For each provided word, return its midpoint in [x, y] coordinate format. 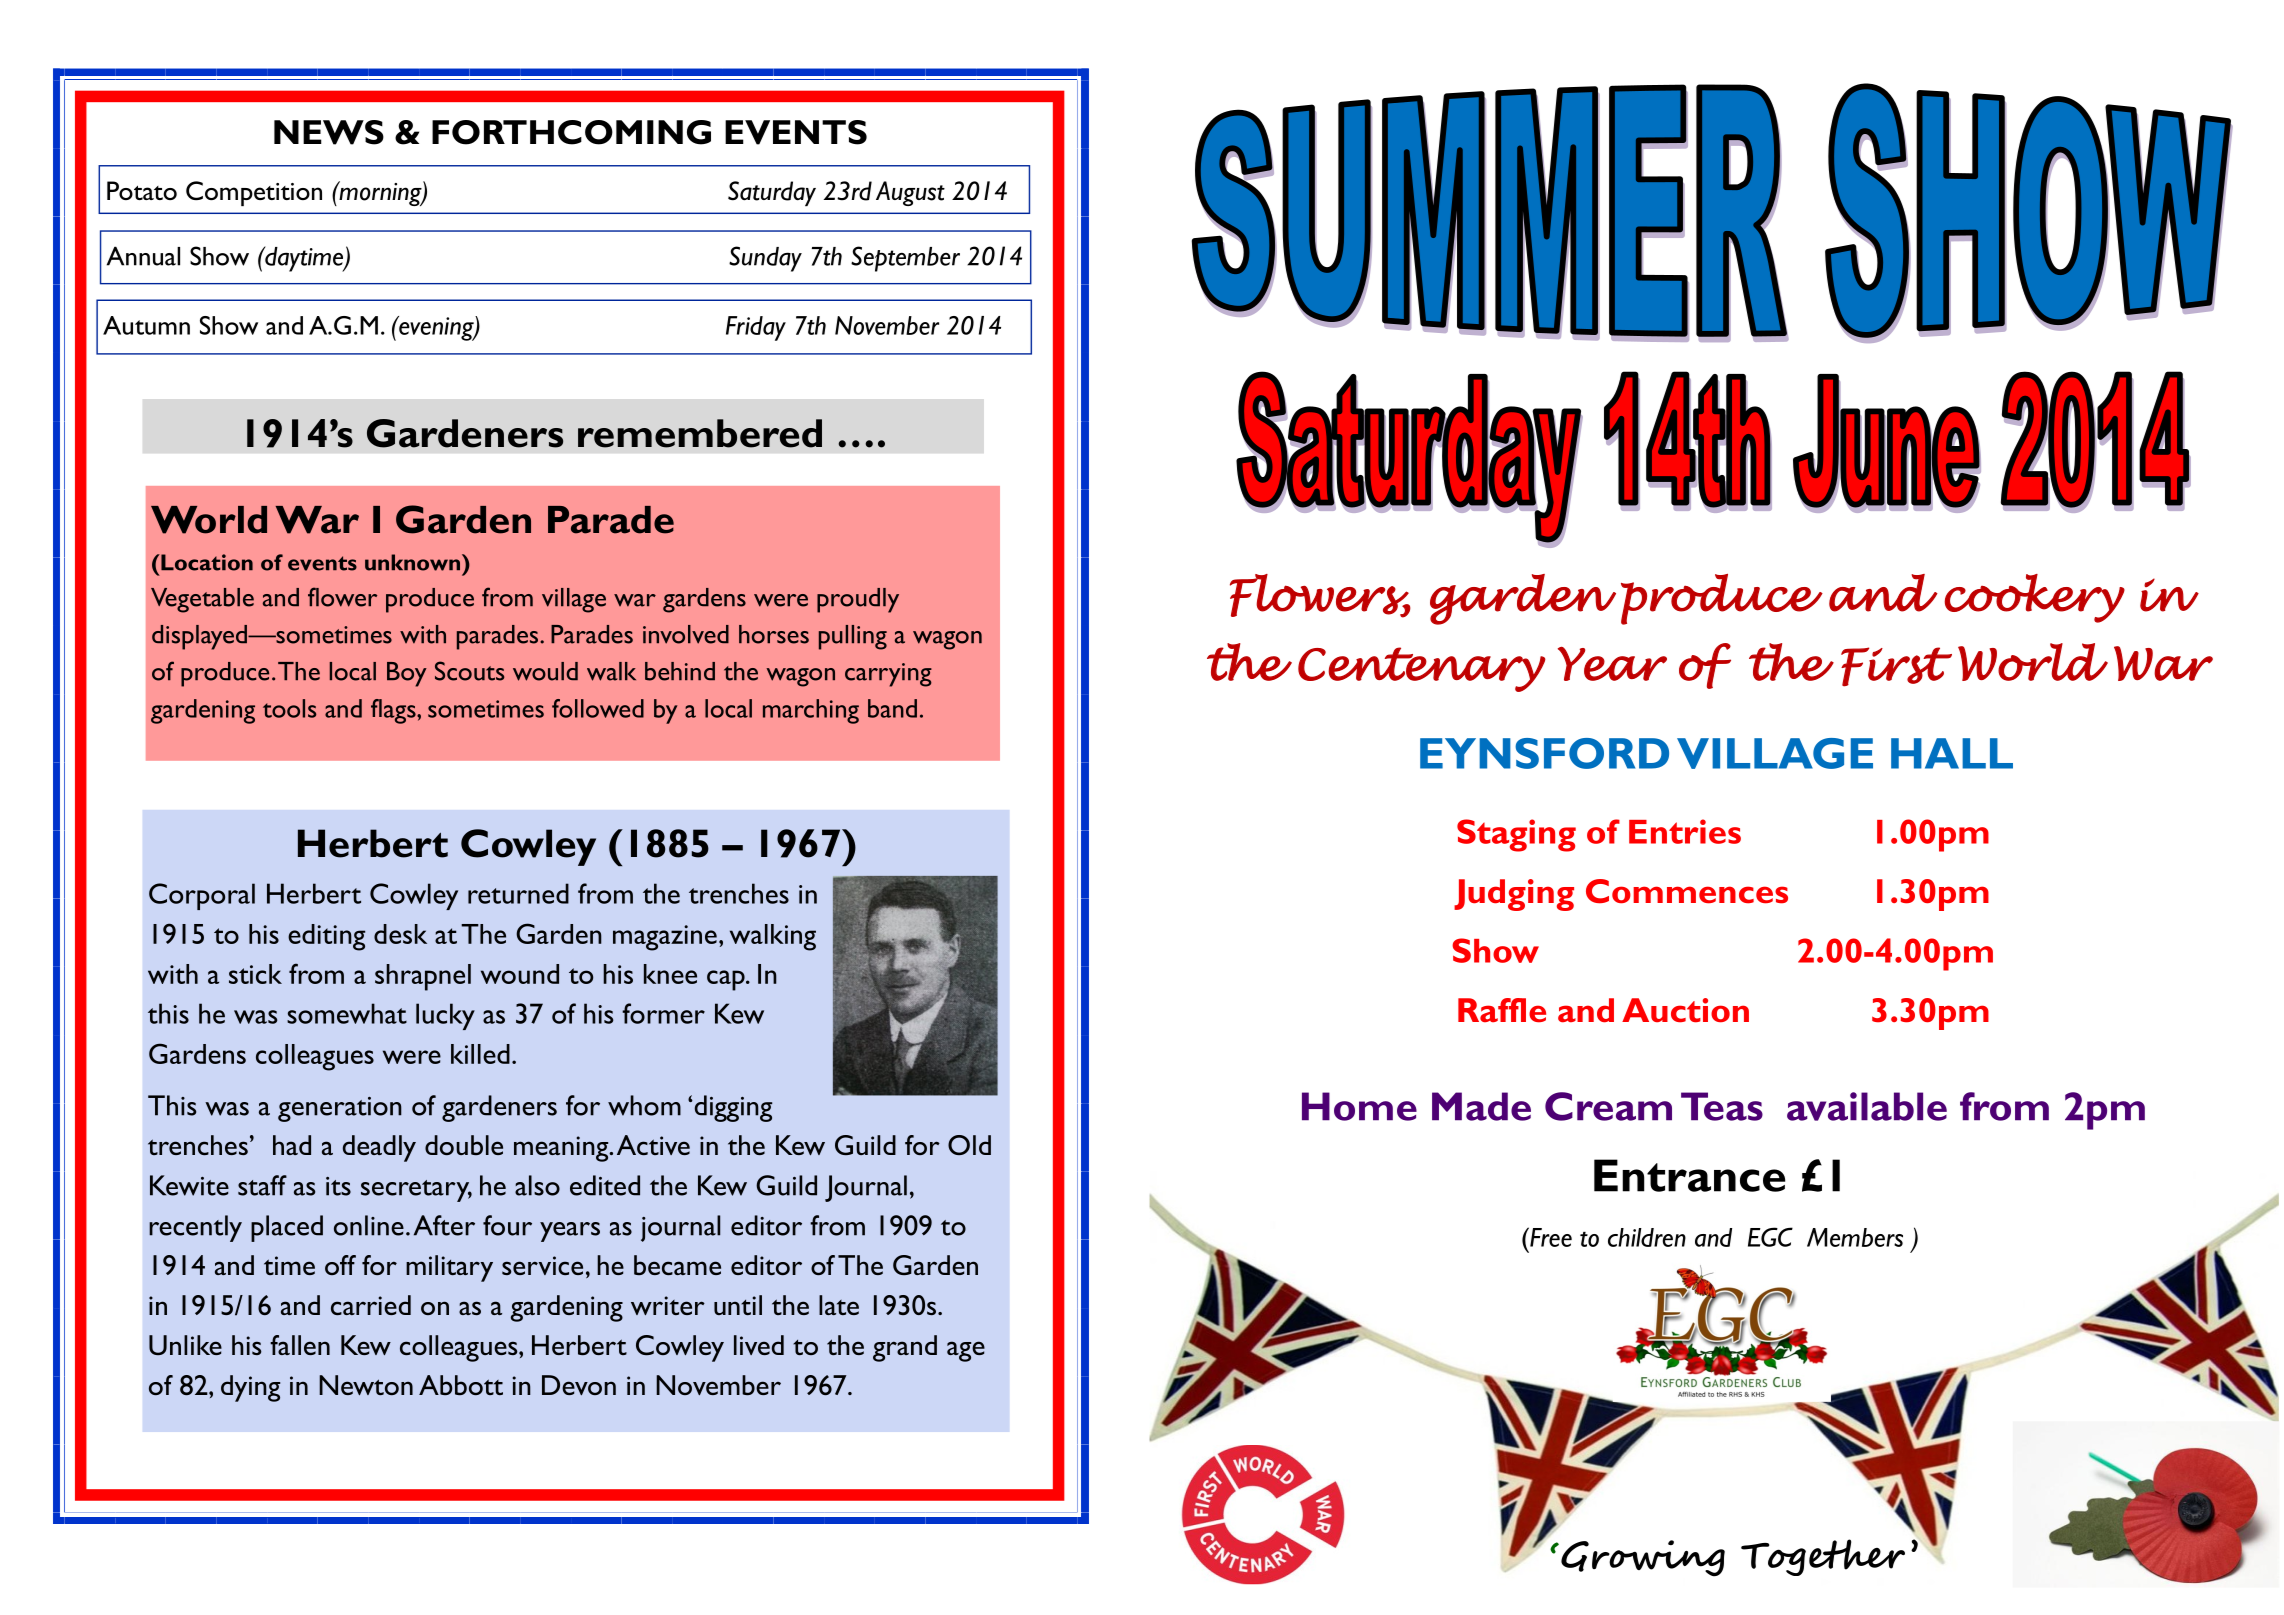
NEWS [329, 132]
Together [1823, 1557]
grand [905, 1348]
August [910, 193]
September [905, 259]
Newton [366, 1385]
